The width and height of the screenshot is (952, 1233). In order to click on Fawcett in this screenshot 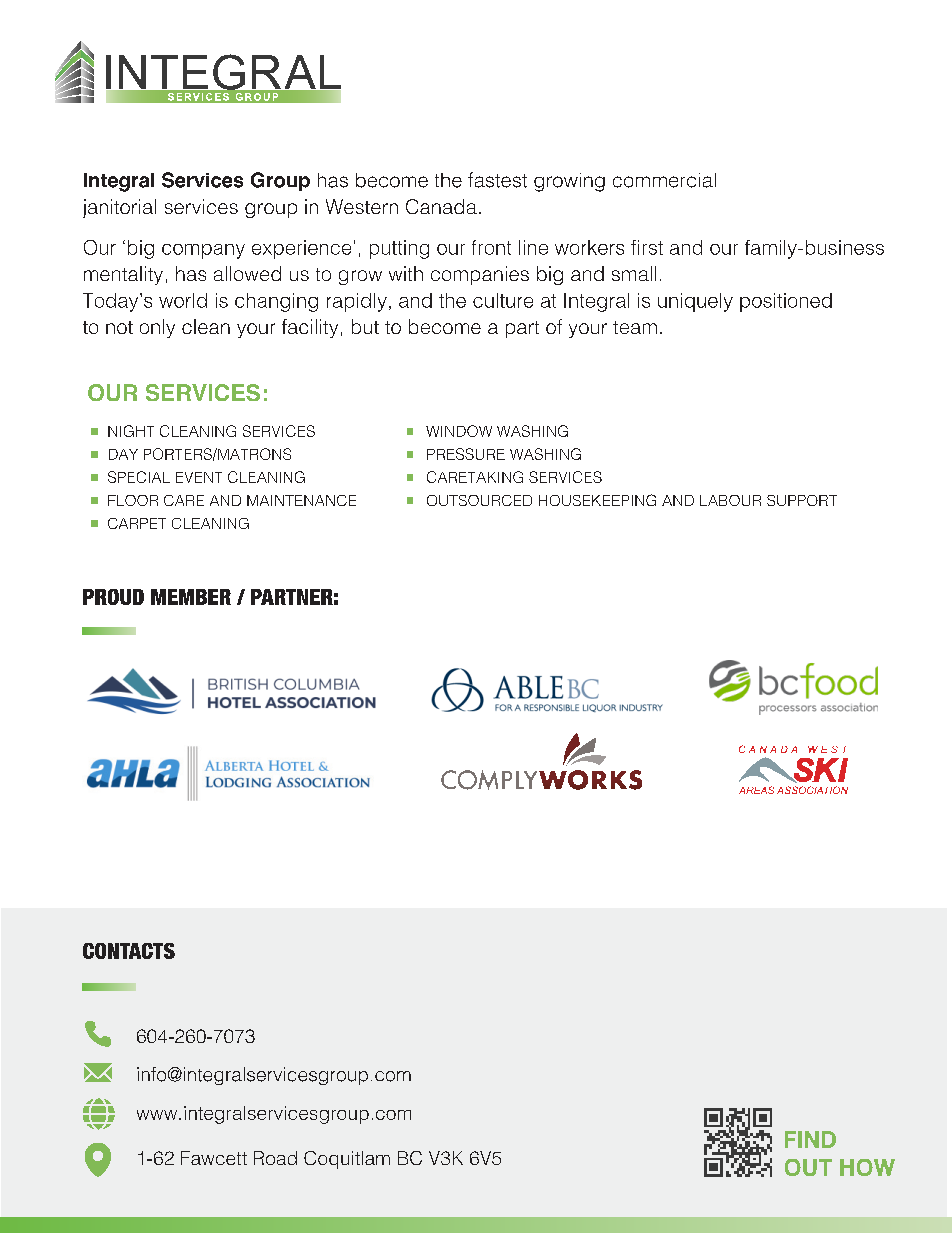, I will do `click(214, 1158)`.
